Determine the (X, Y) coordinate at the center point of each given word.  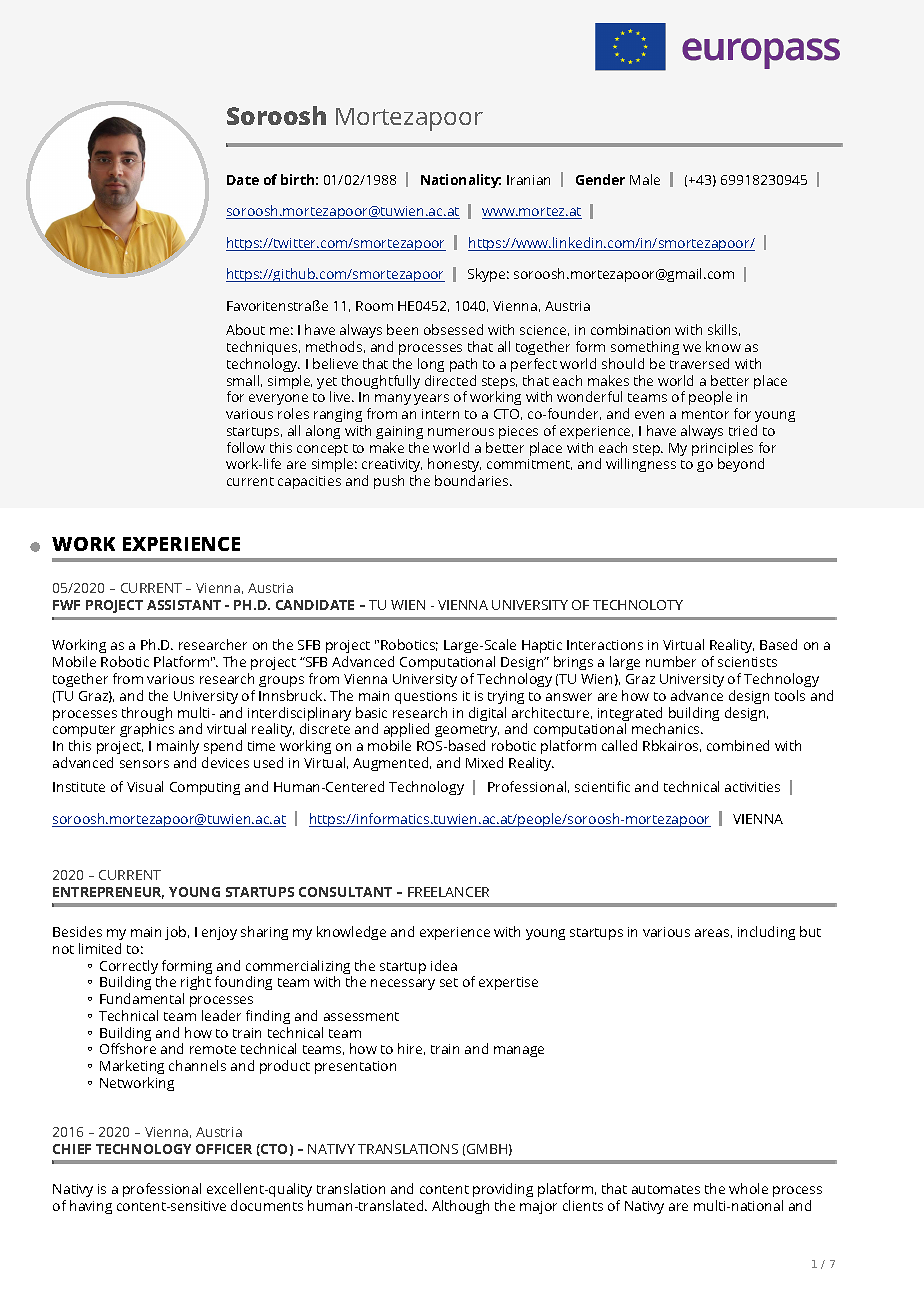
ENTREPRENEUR (108, 893)
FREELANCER (448, 892)
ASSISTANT (184, 605)
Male (645, 179)
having (91, 1207)
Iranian (528, 180)
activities (752, 787)
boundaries (473, 480)
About (245, 329)
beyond (741, 465)
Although (460, 1207)
